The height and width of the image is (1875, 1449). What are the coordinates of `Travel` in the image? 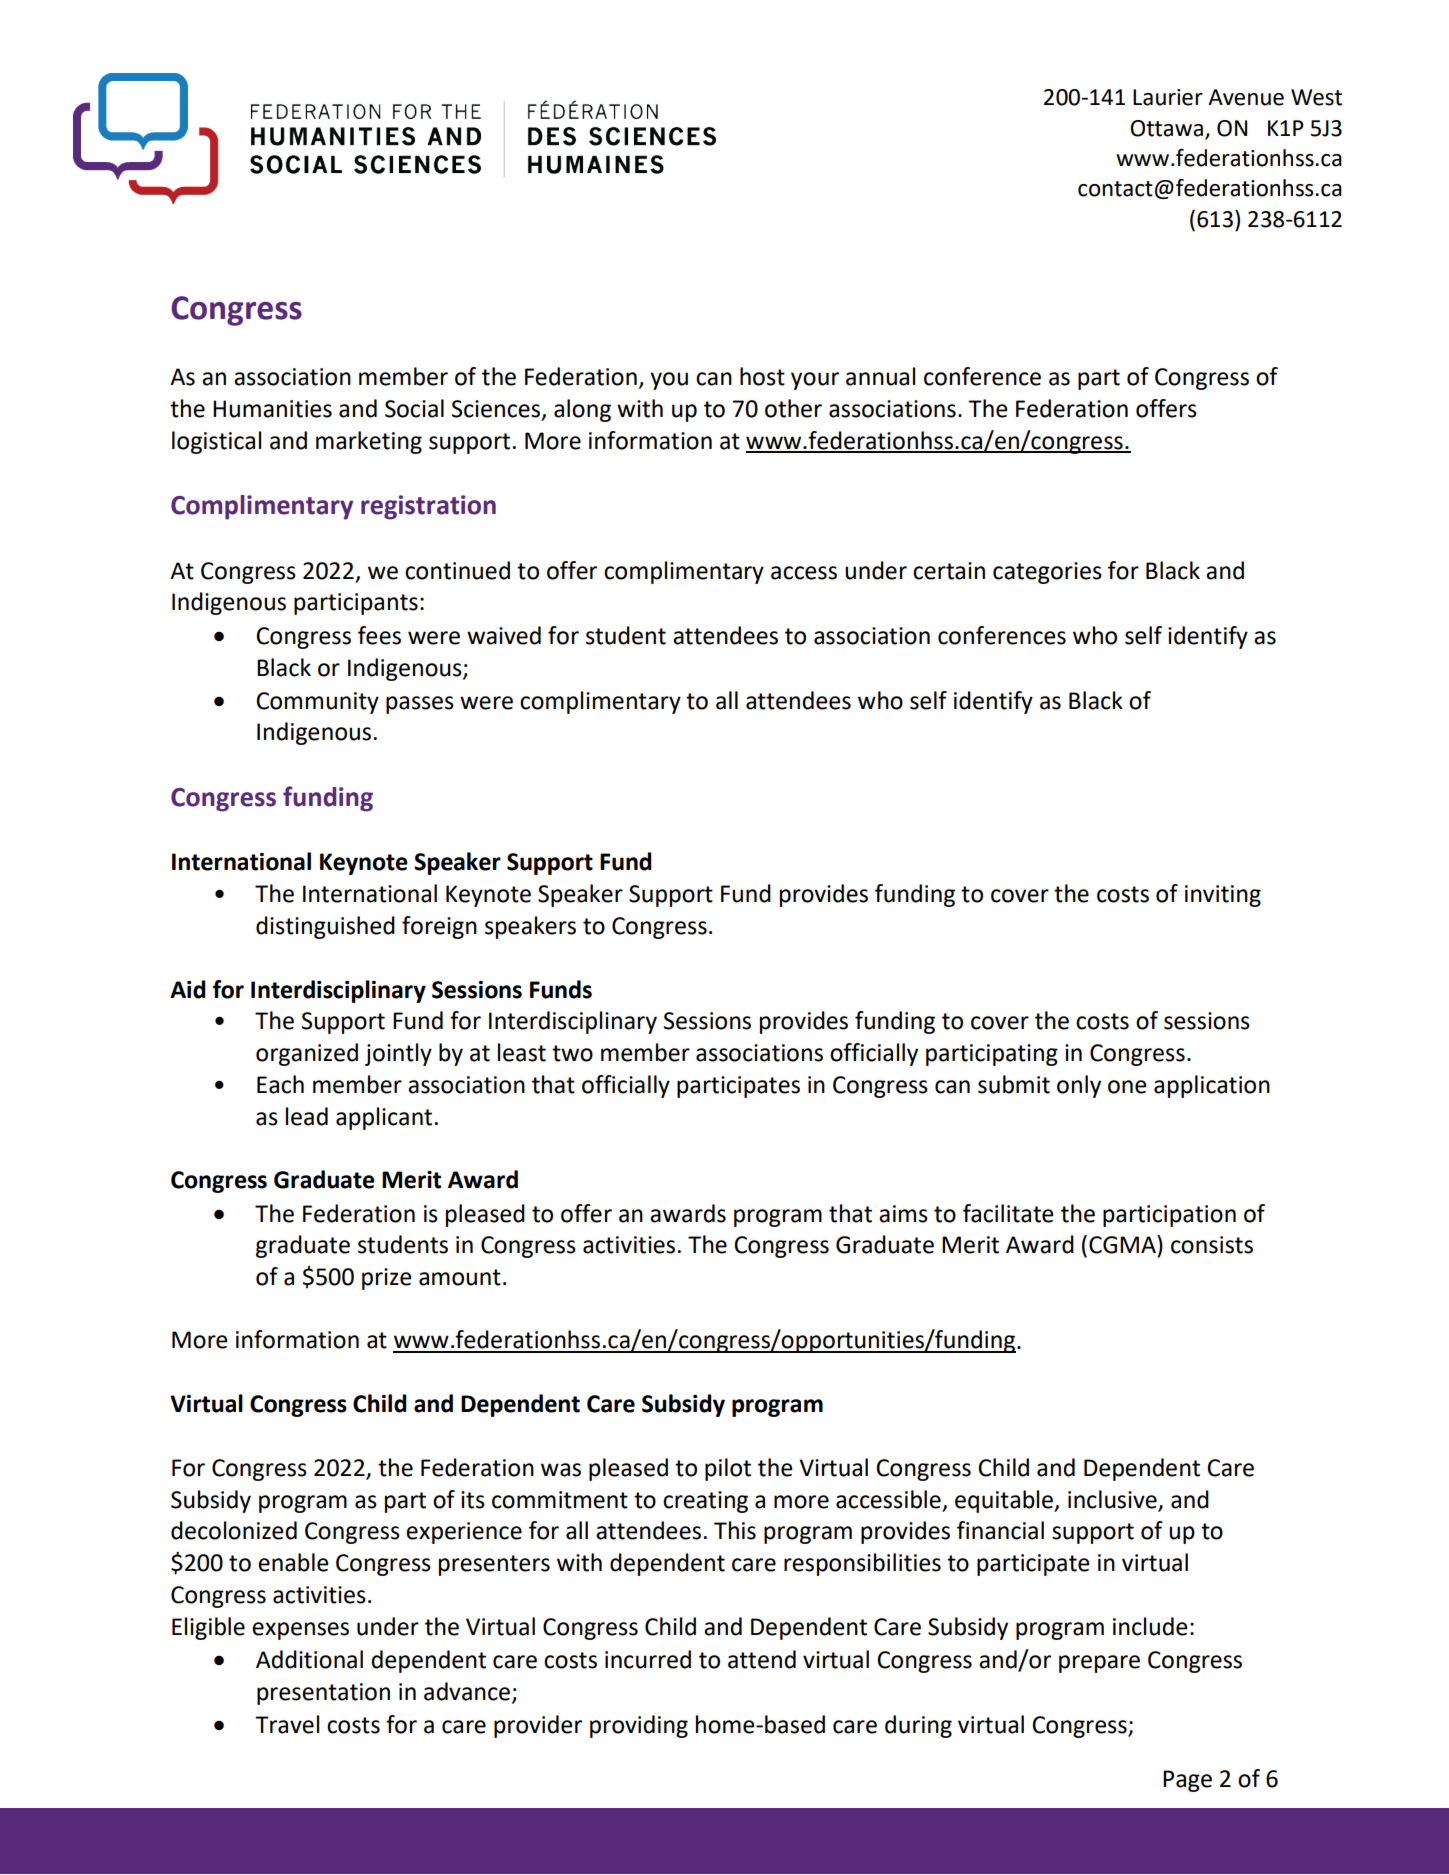 It's located at (287, 1724).
